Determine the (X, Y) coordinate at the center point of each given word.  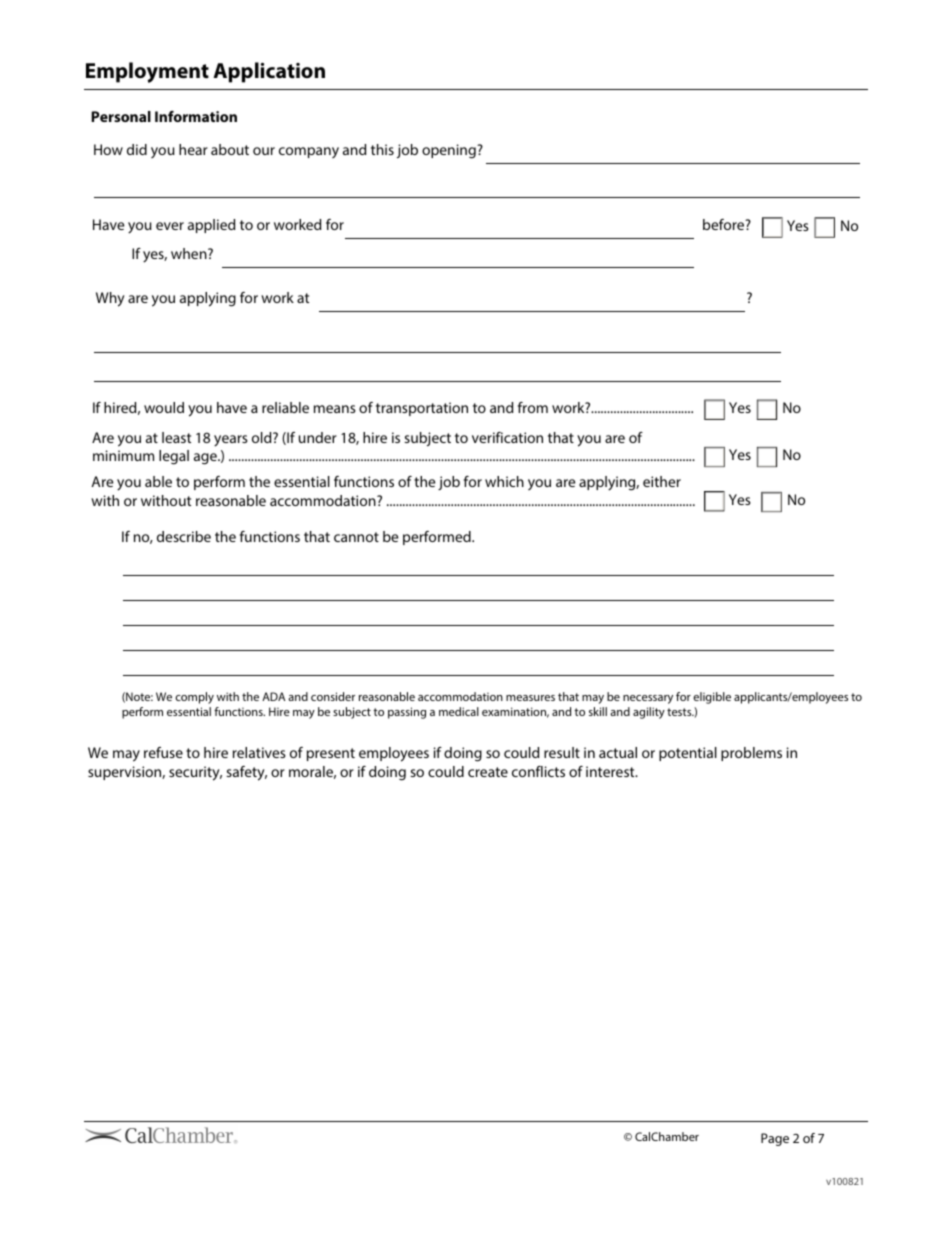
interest (611, 771)
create (488, 772)
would (164, 407)
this (382, 149)
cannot (356, 537)
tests (680, 712)
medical (459, 711)
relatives (259, 752)
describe (184, 536)
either (662, 481)
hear (193, 149)
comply (194, 698)
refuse (163, 752)
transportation (422, 409)
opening (450, 151)
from (533, 407)
